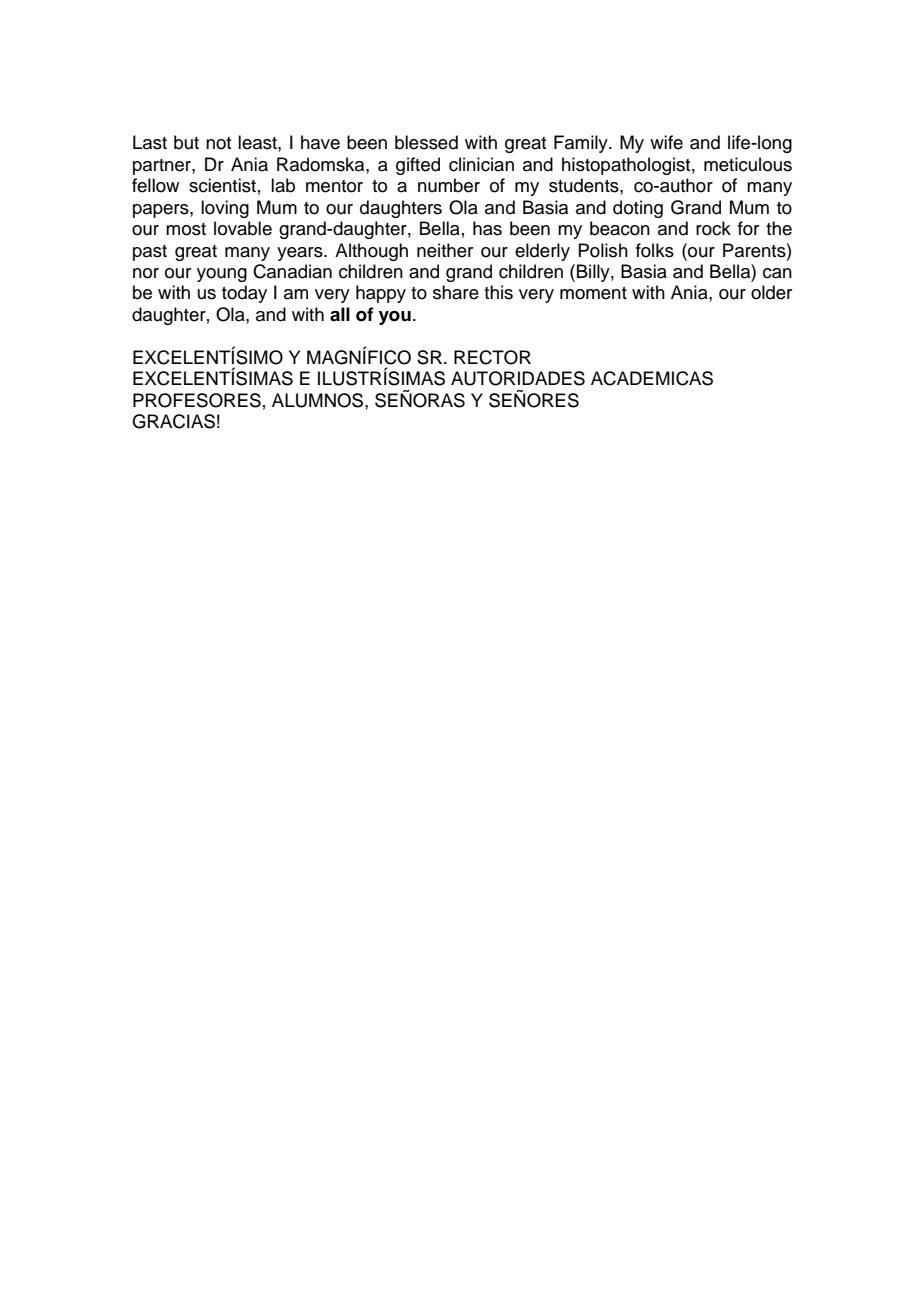  Describe the element at coordinates (173, 421) in the screenshot. I see `GRACIAS` at that location.
